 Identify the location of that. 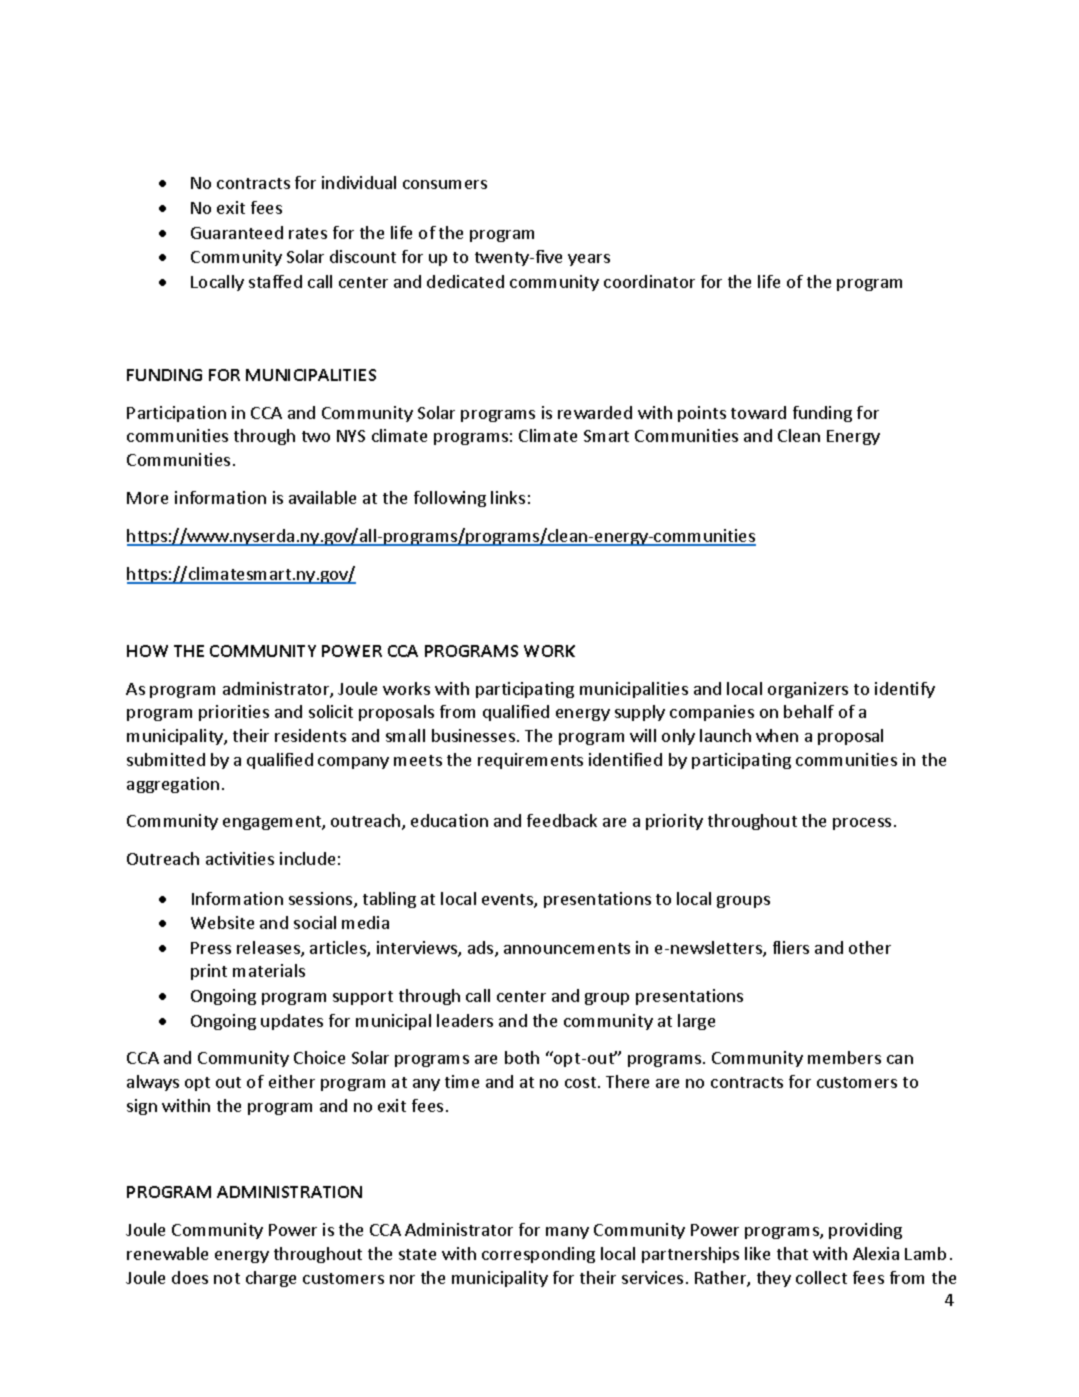
(792, 1253).
